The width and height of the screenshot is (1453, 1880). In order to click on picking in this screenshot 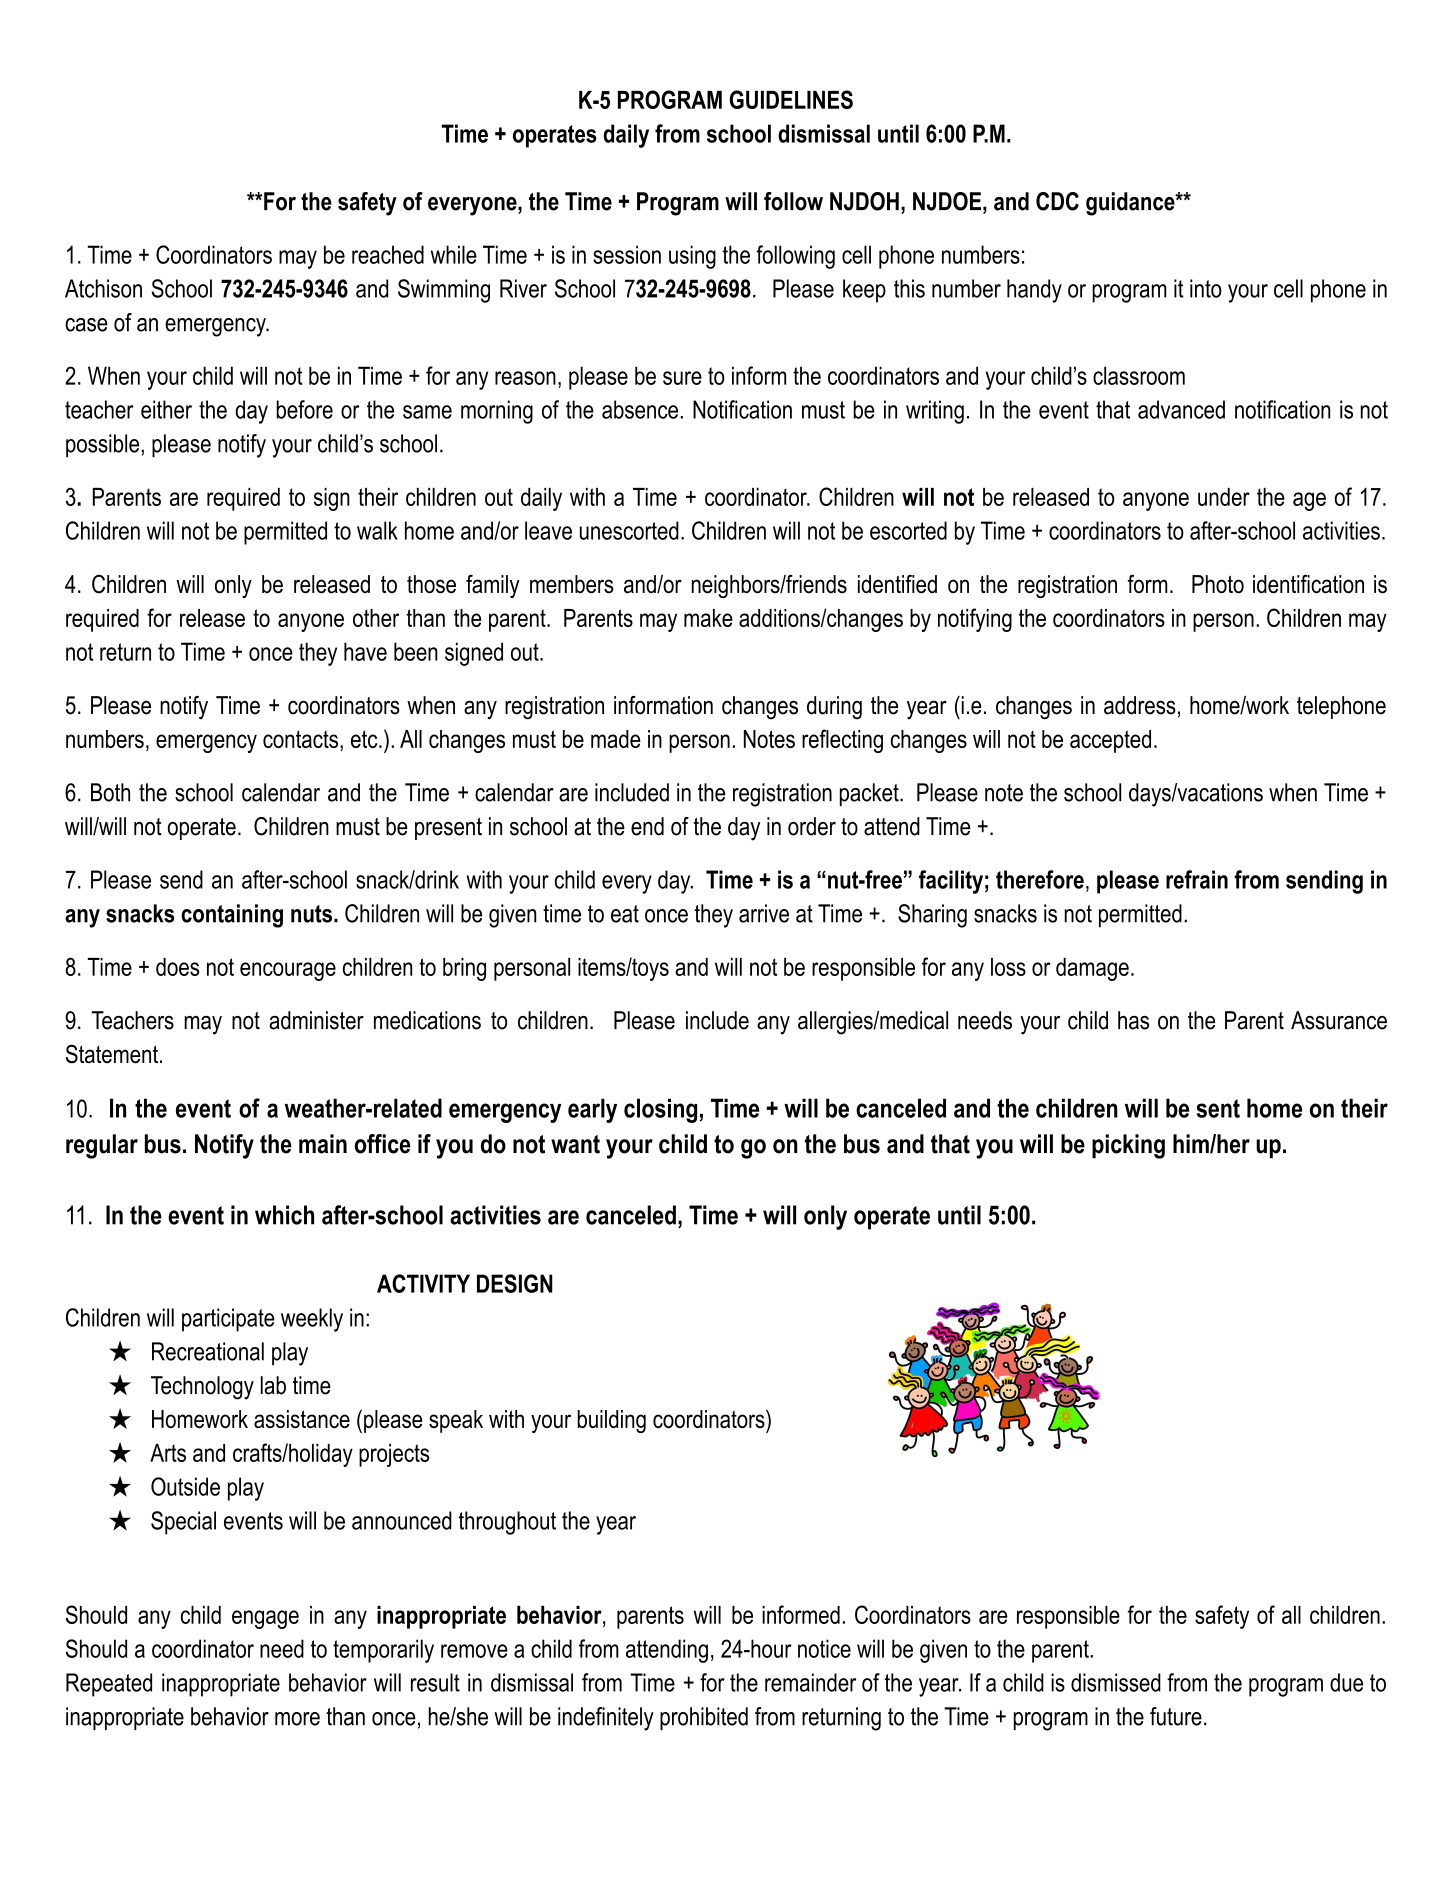, I will do `click(1128, 1146)`.
